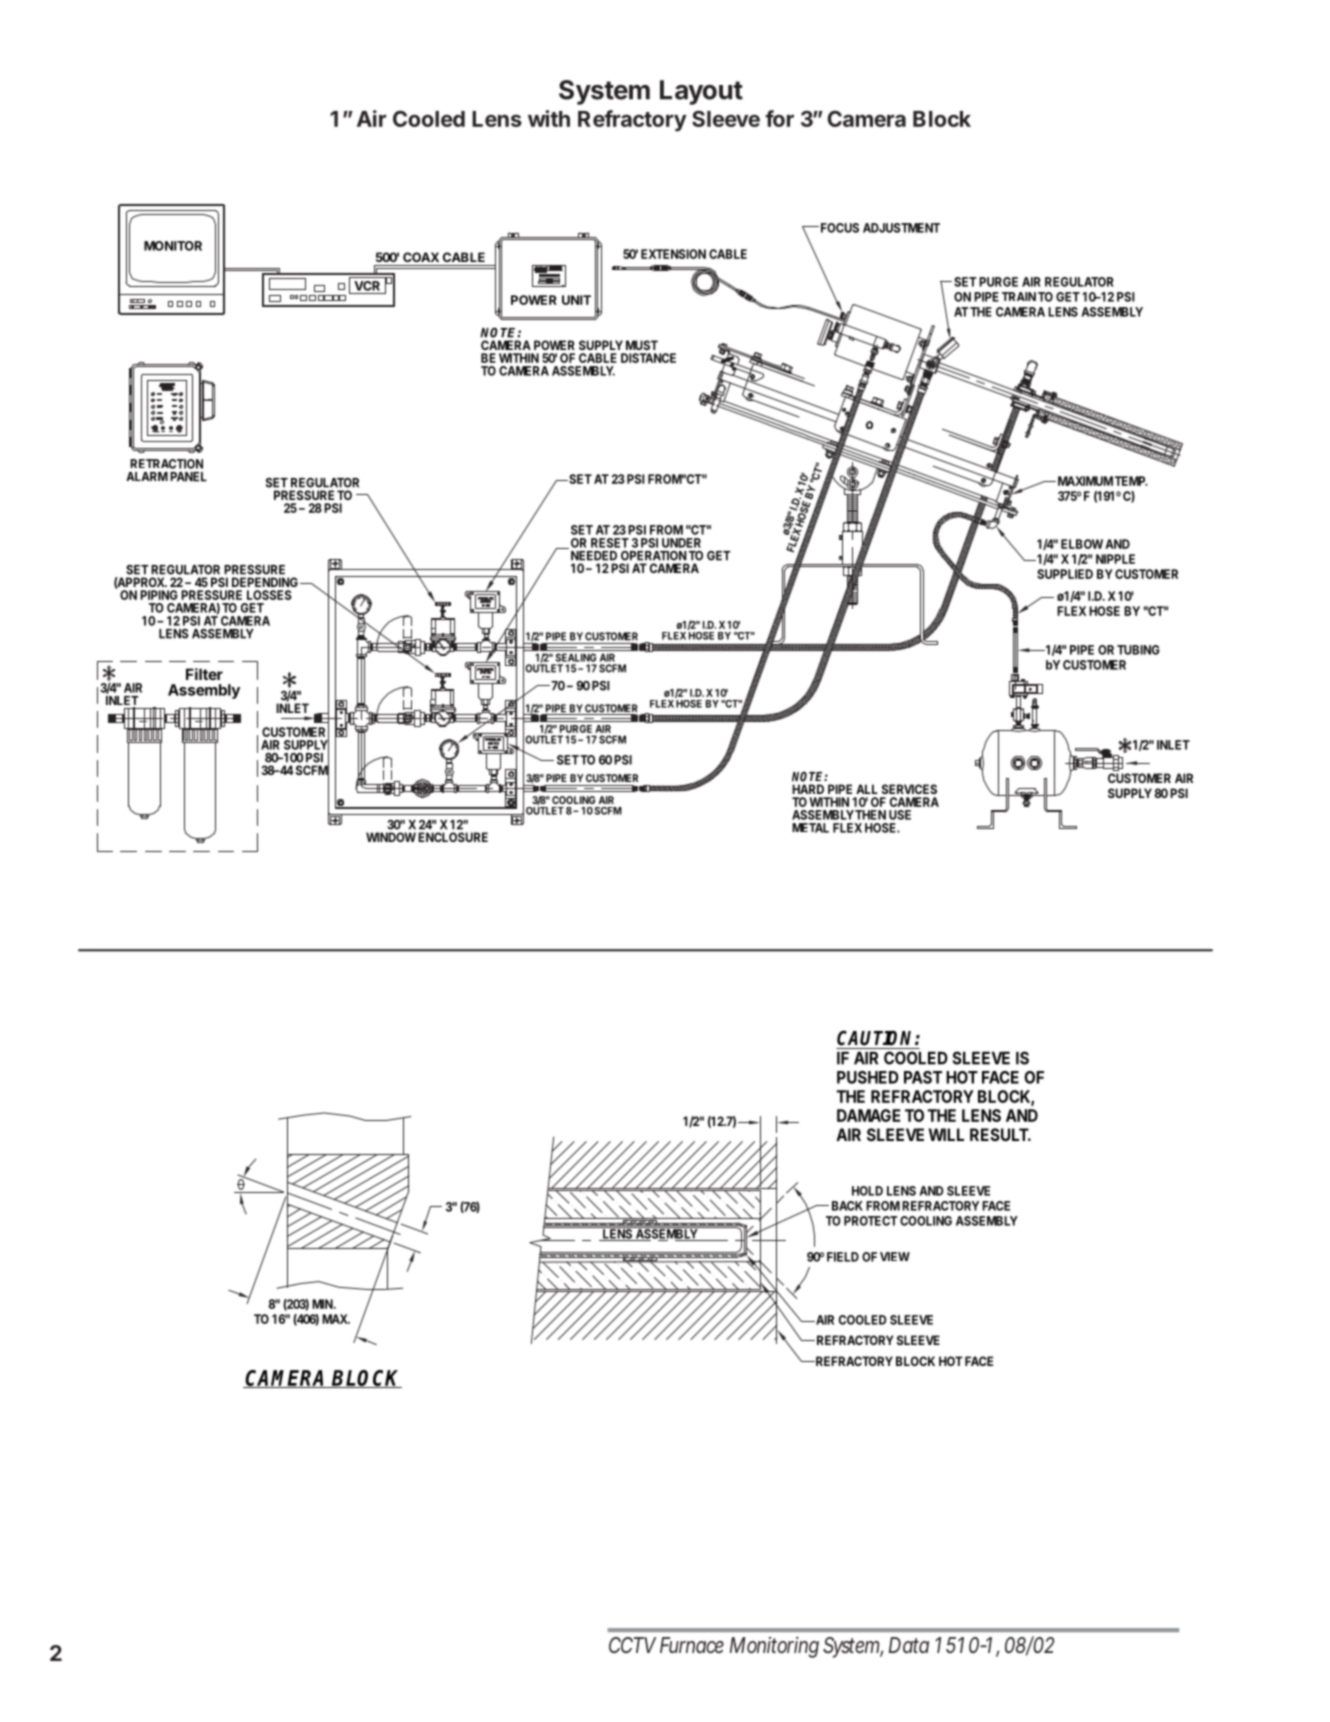  What do you see at coordinates (900, 815) in the document?
I see `USE` at bounding box center [900, 815].
